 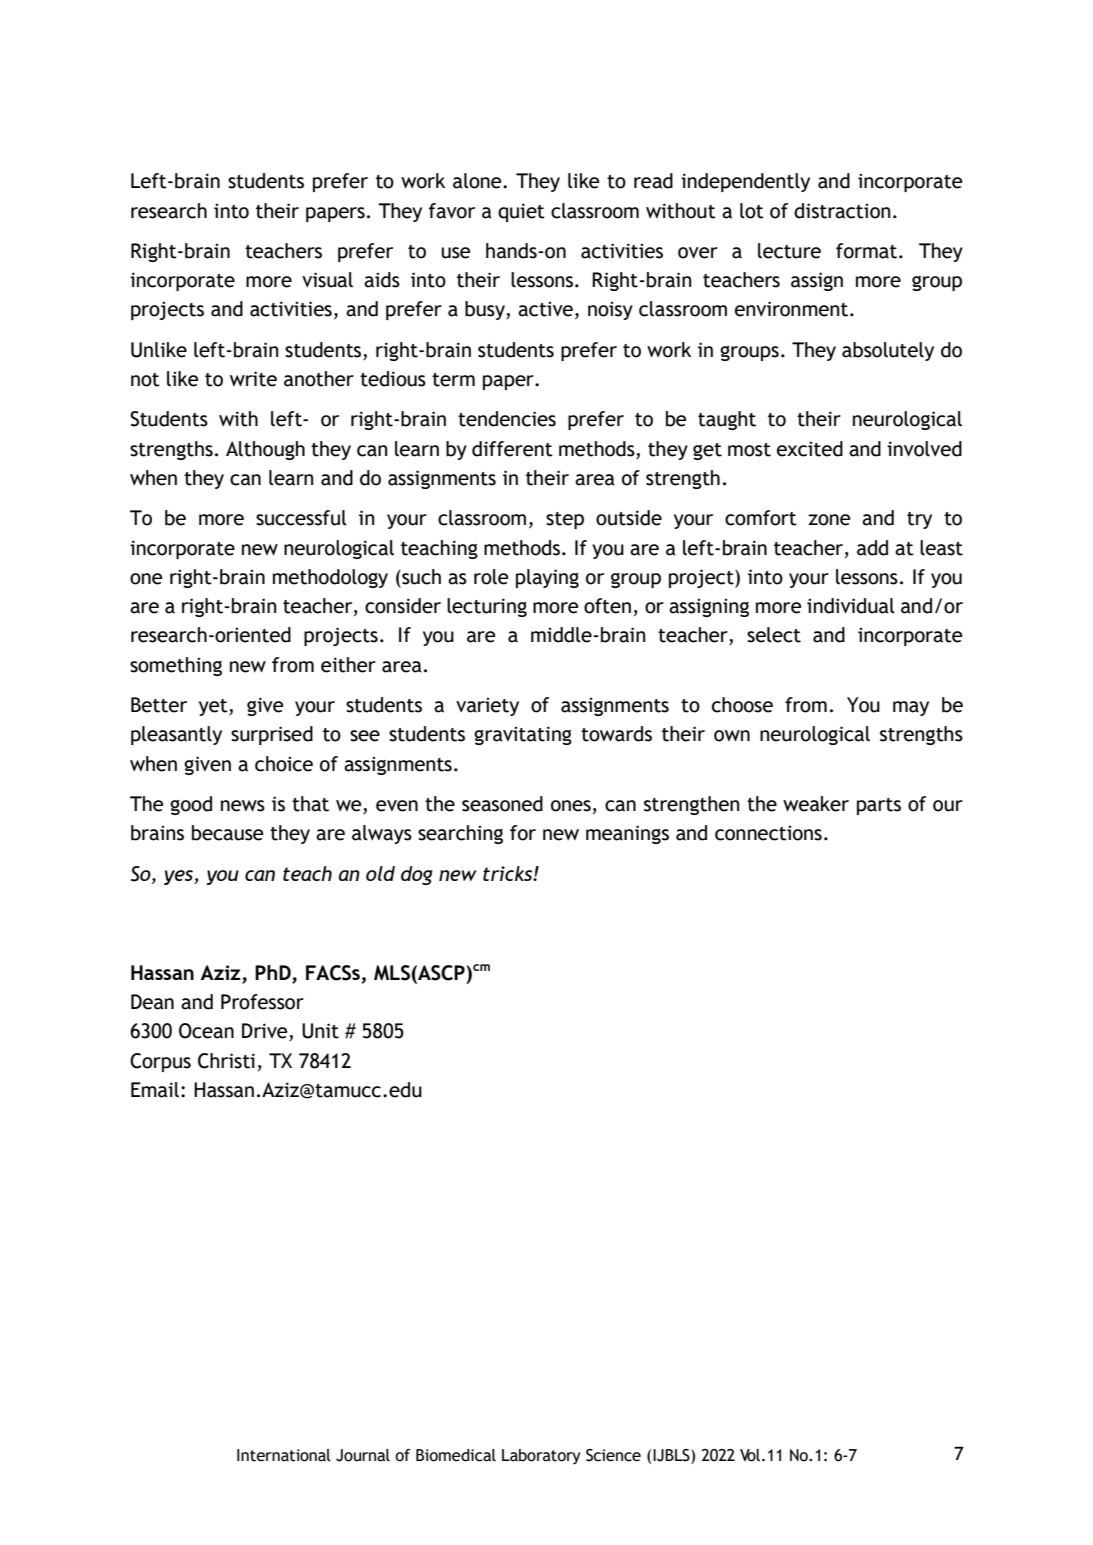 What do you see at coordinates (521, 212) in the image?
I see `quiet` at bounding box center [521, 212].
